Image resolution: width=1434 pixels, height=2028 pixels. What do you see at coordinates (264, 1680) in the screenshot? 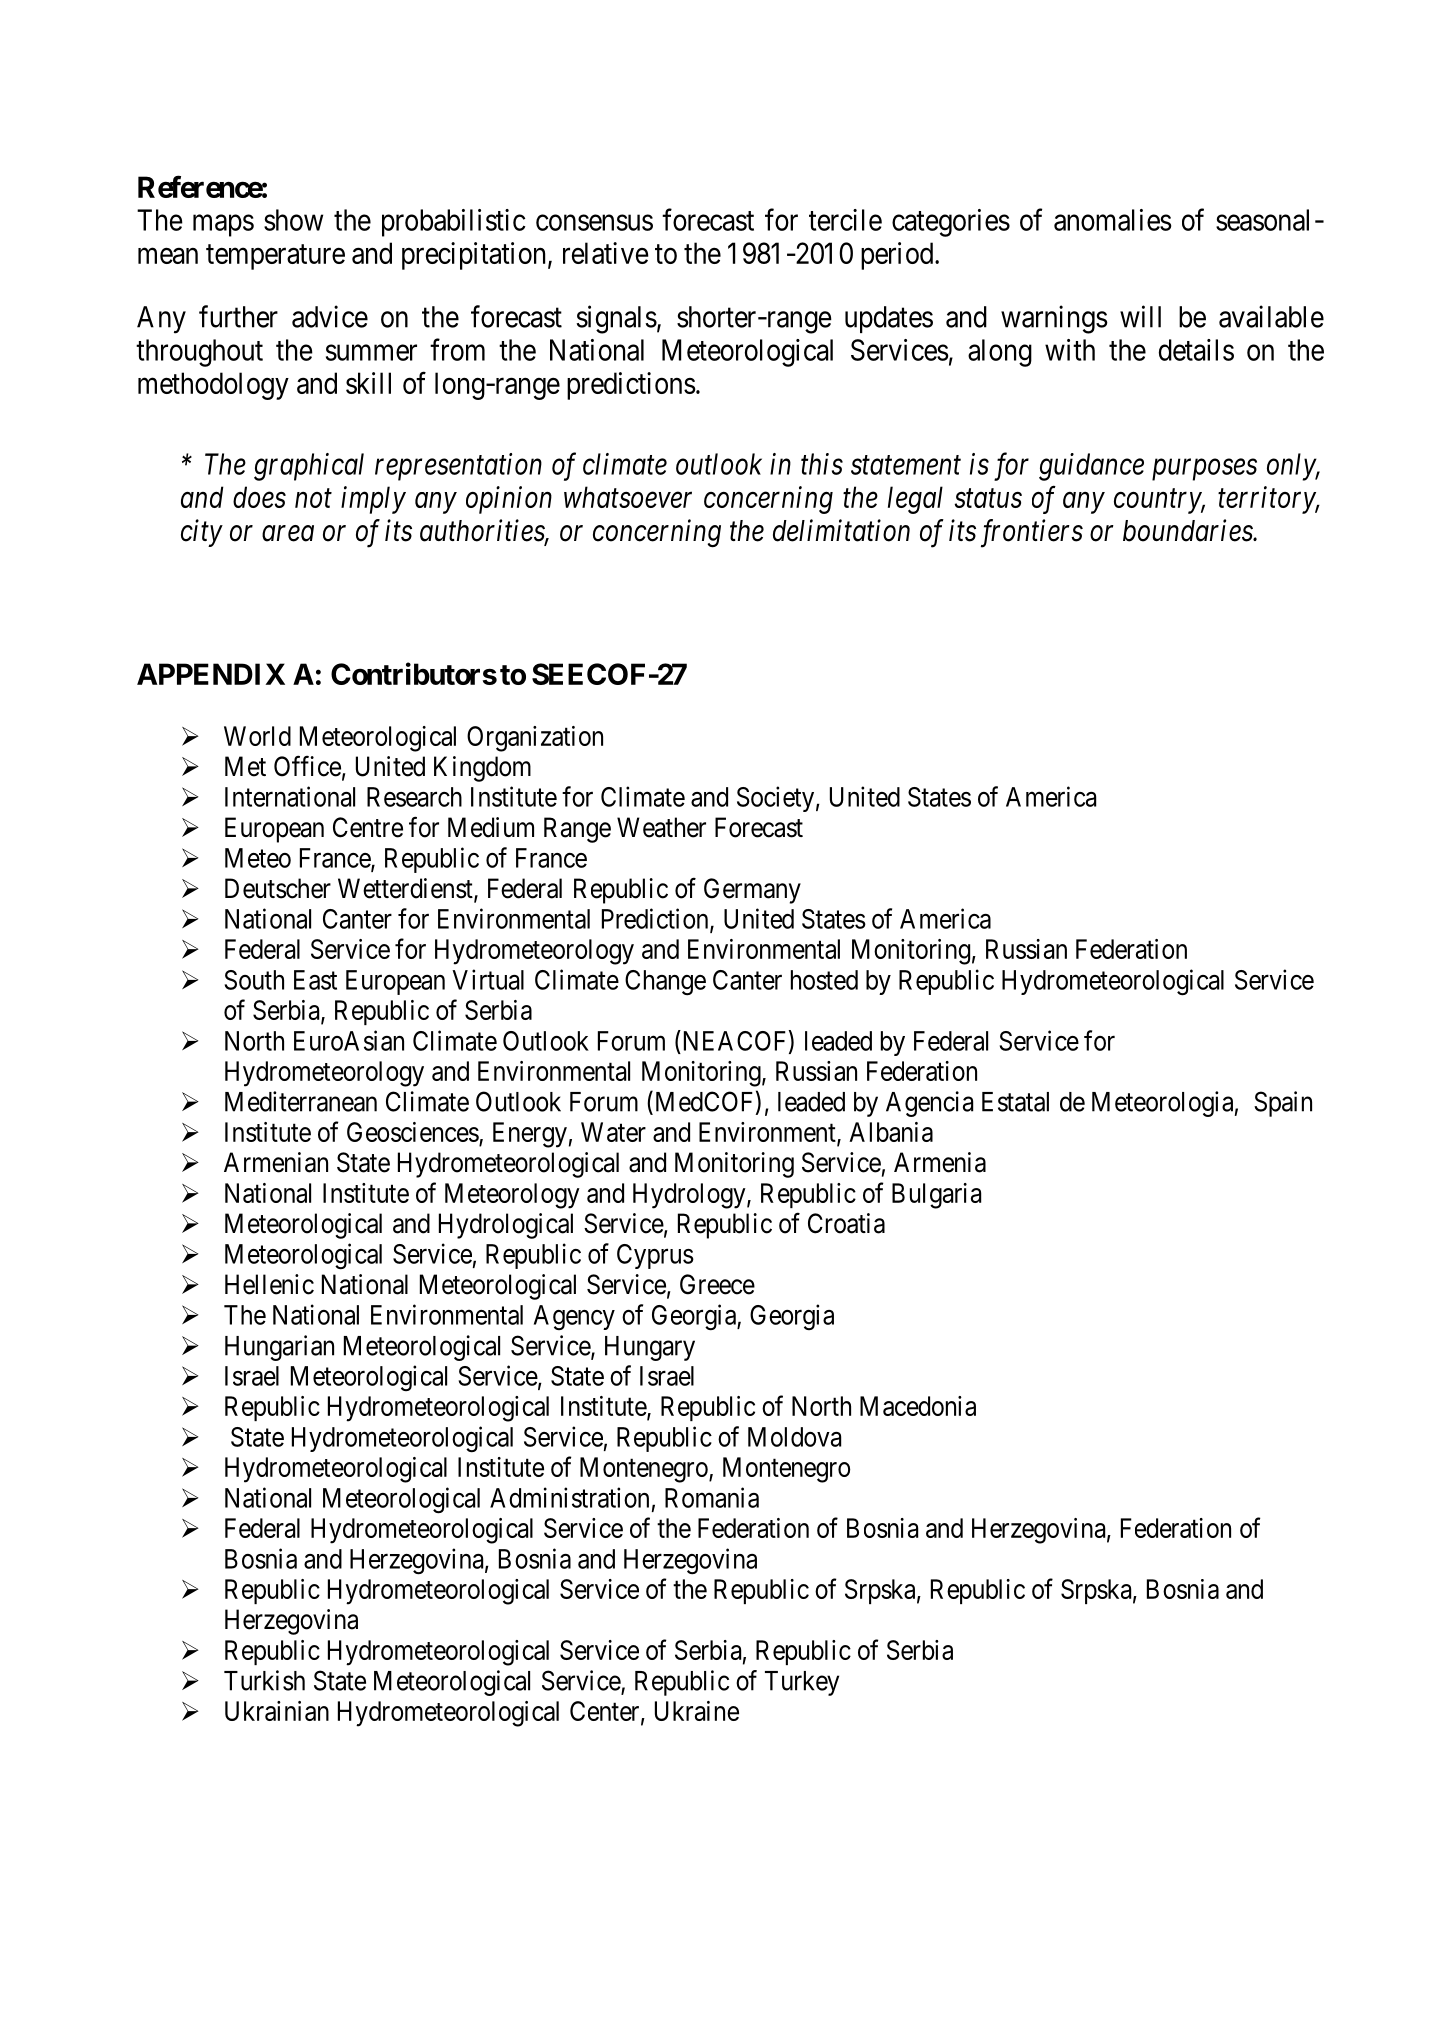
I see `Turkish` at bounding box center [264, 1680].
